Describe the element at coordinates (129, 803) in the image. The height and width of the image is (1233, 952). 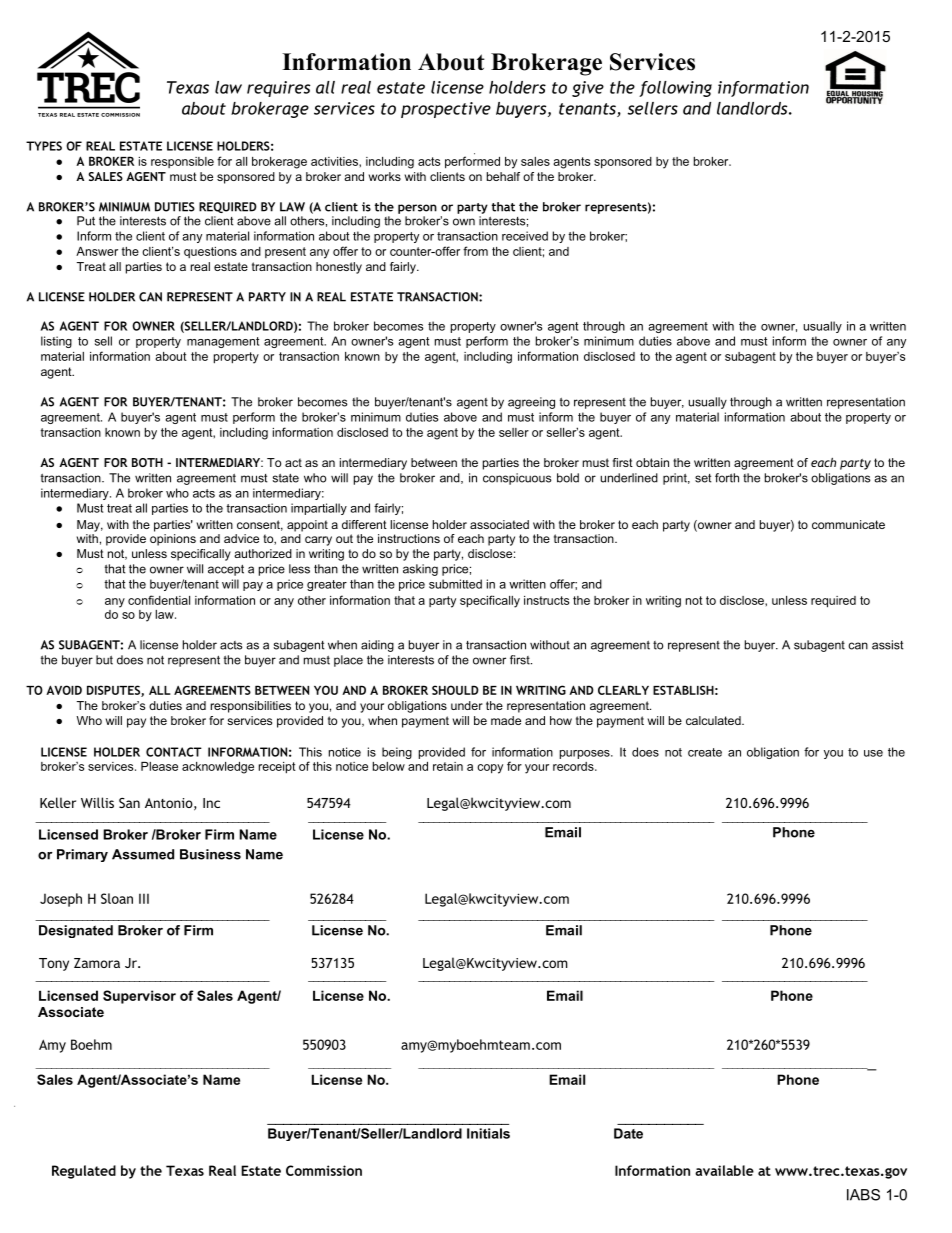
I see `San` at that location.
